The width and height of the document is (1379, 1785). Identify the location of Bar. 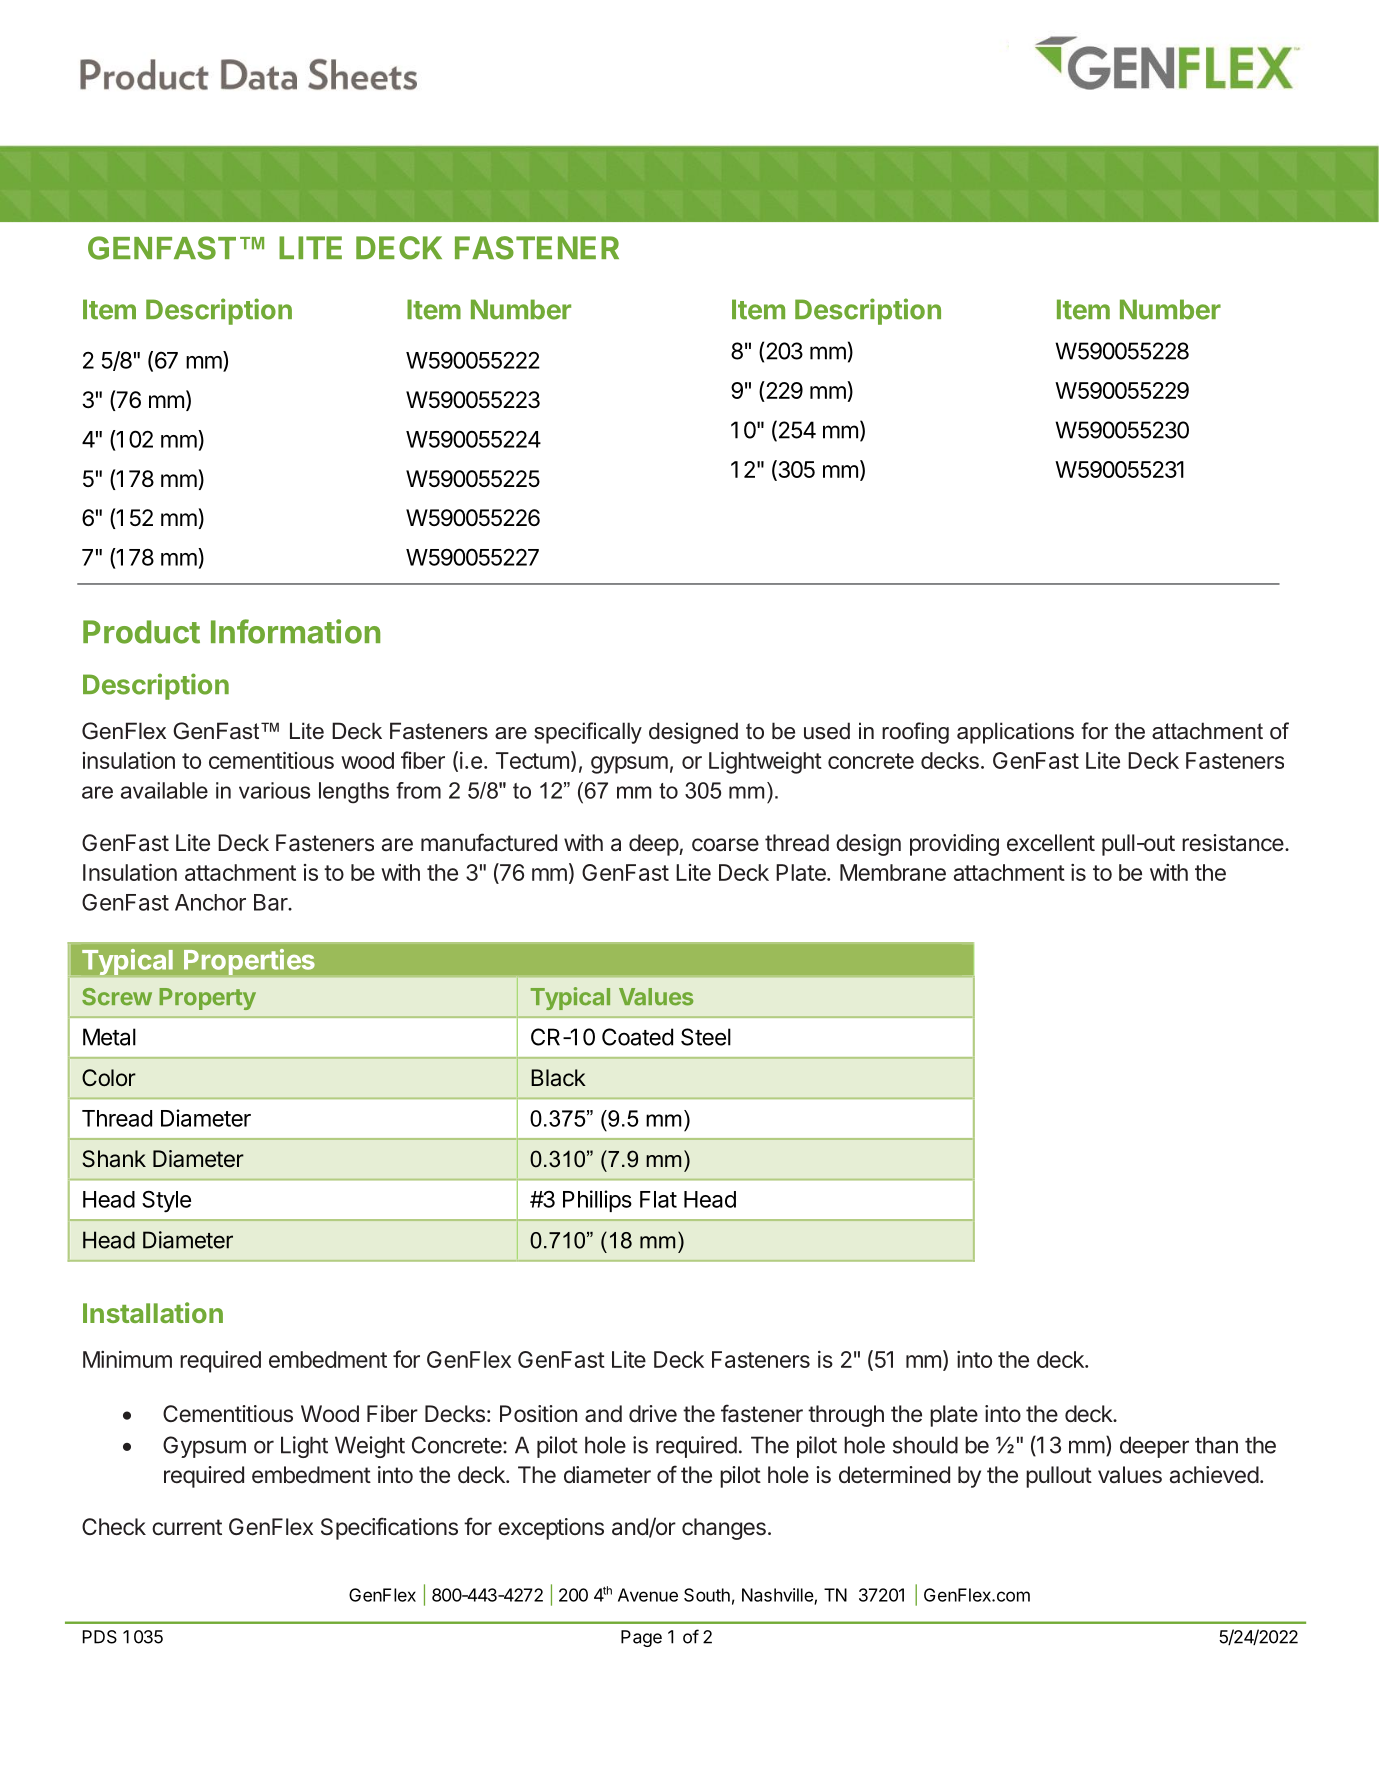
(272, 902).
